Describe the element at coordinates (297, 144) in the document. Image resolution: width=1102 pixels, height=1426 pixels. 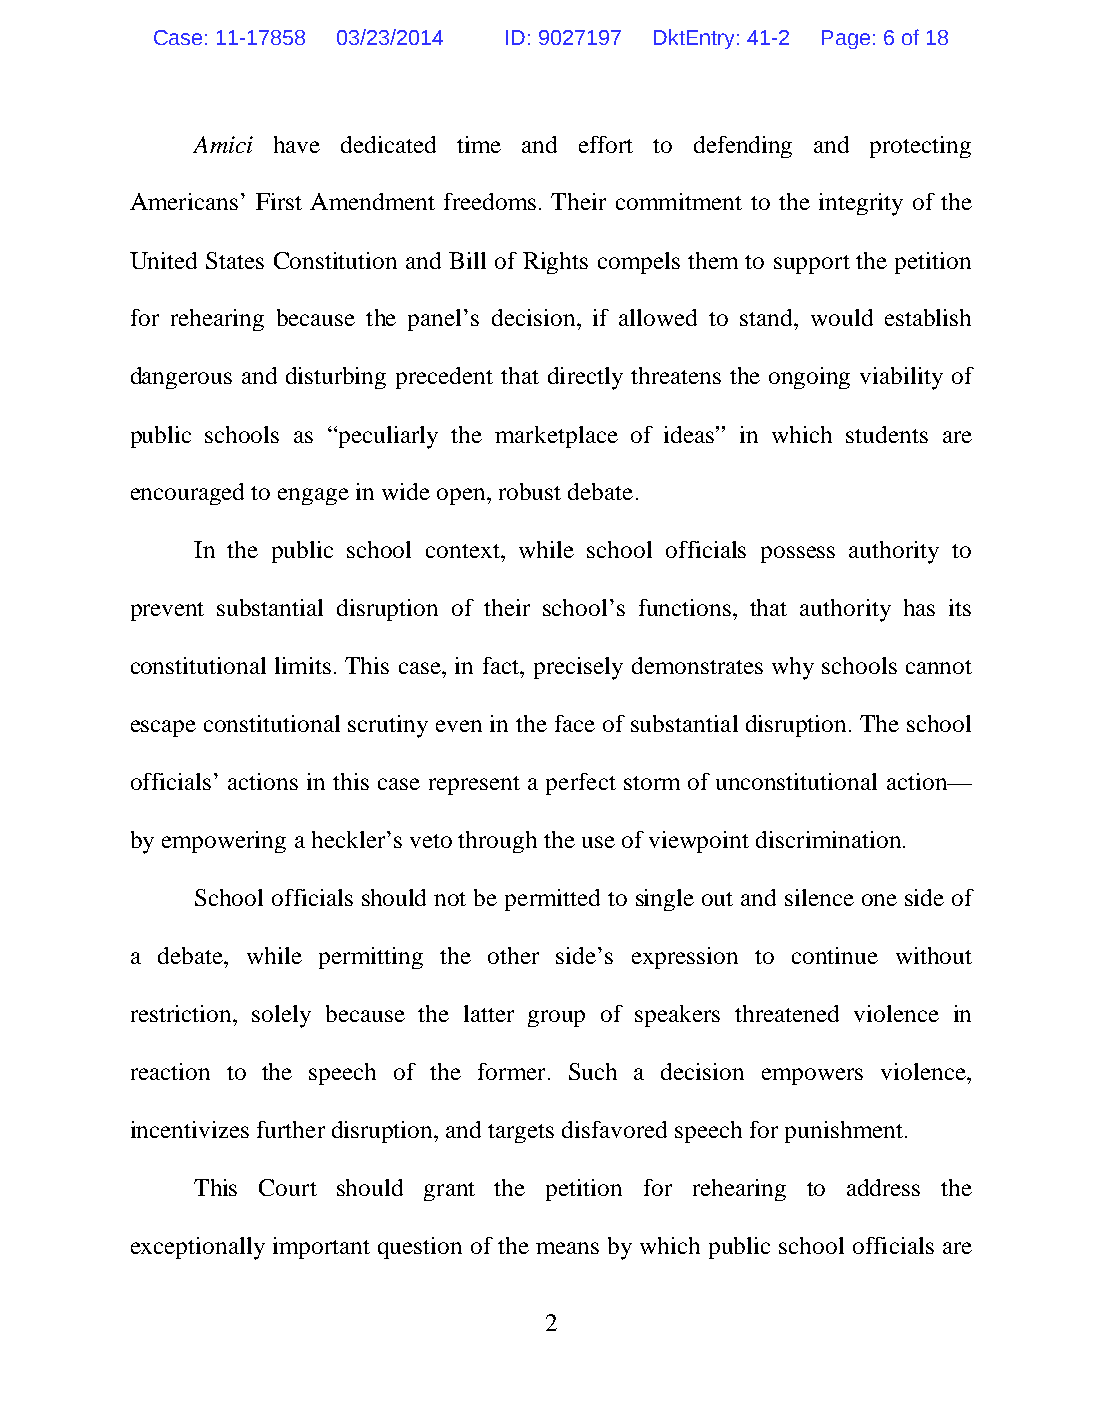
I see `have` at that location.
